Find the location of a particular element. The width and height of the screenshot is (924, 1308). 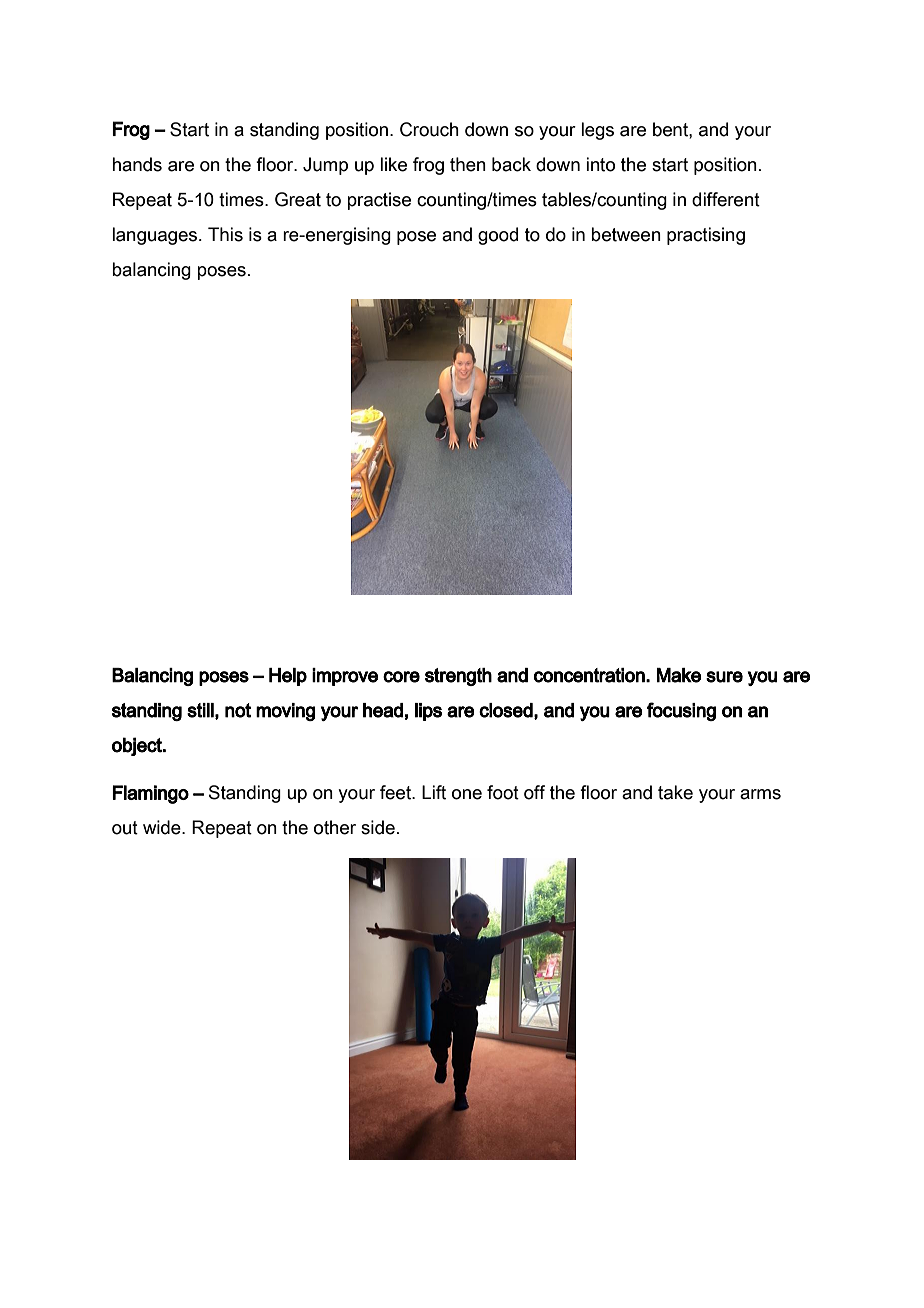

Make is located at coordinates (679, 675).
